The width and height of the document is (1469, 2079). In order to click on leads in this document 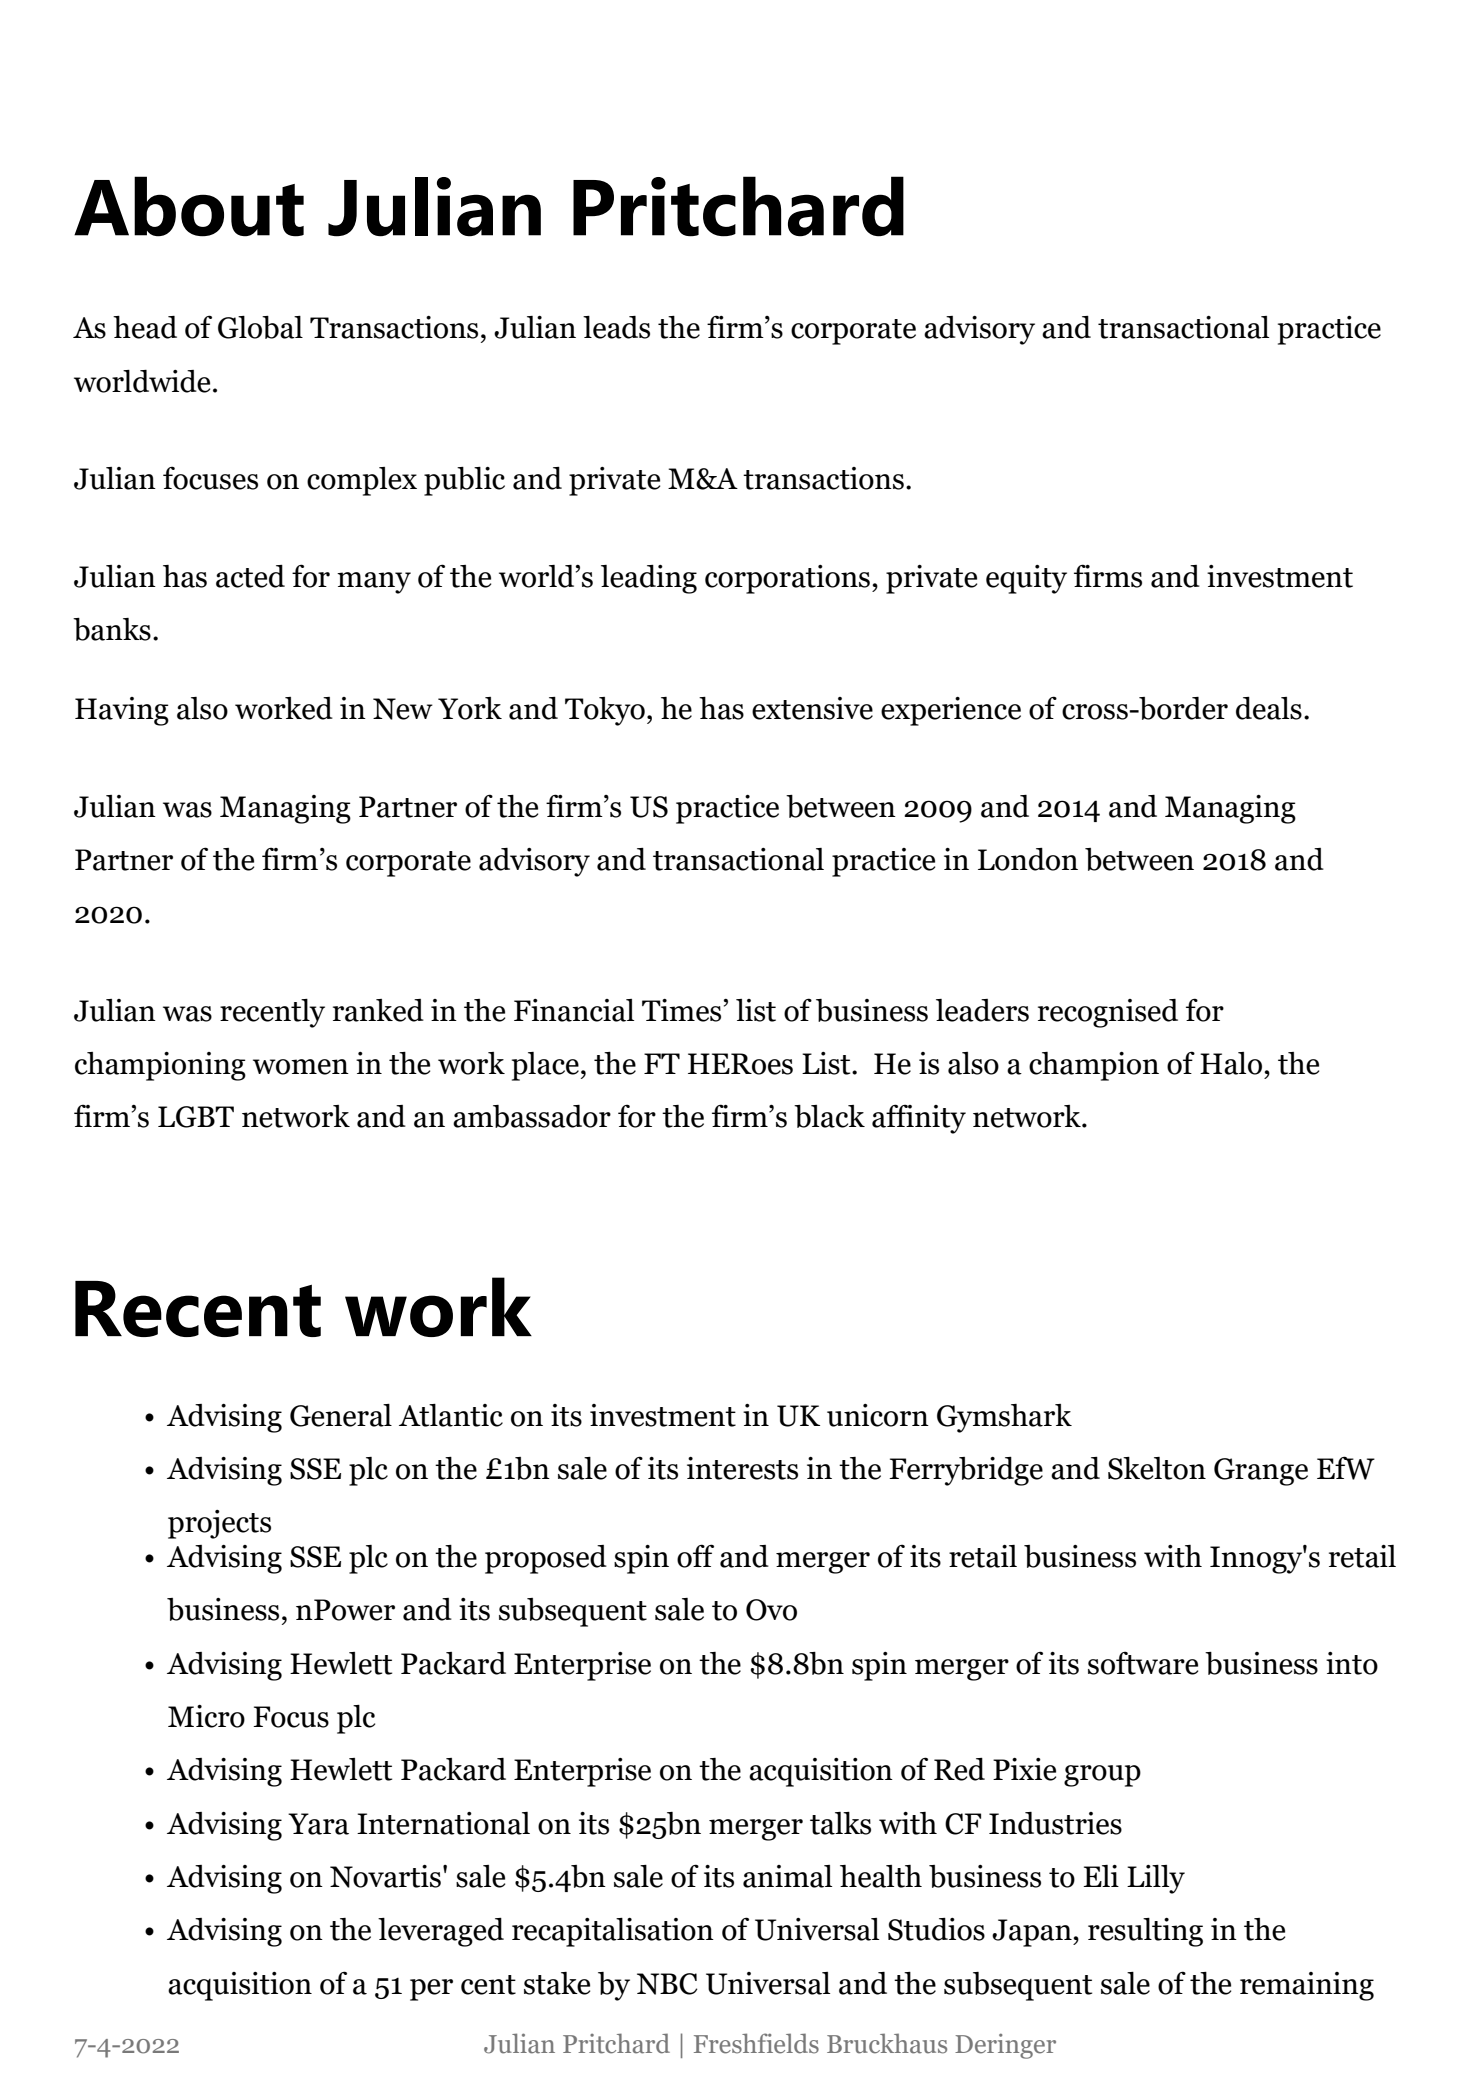, I will do `click(616, 327)`.
